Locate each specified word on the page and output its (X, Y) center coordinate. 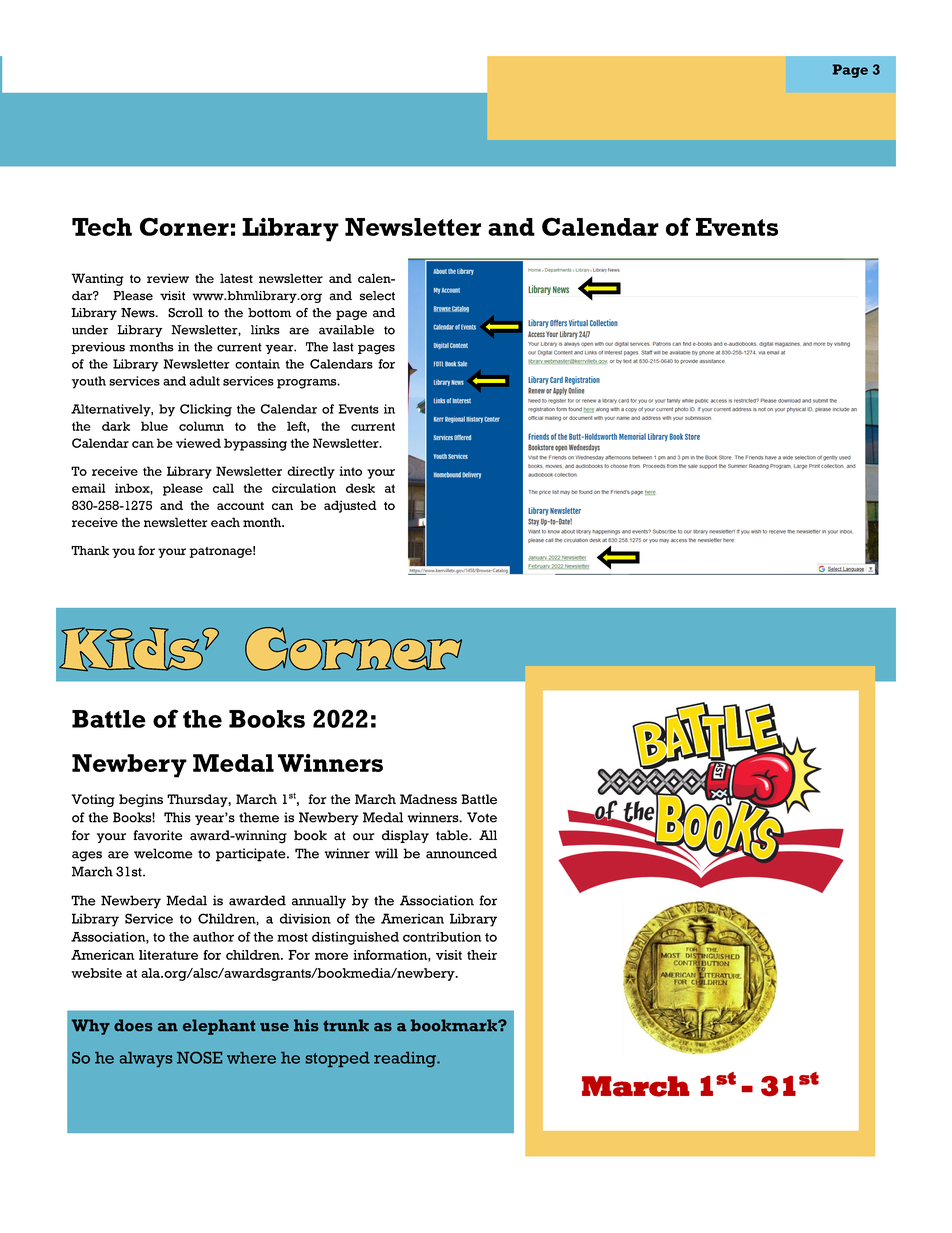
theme (259, 817)
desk (360, 488)
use (274, 1027)
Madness (428, 799)
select (377, 296)
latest (236, 278)
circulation (304, 488)
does (133, 1025)
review (168, 278)
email (89, 488)
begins (141, 800)
